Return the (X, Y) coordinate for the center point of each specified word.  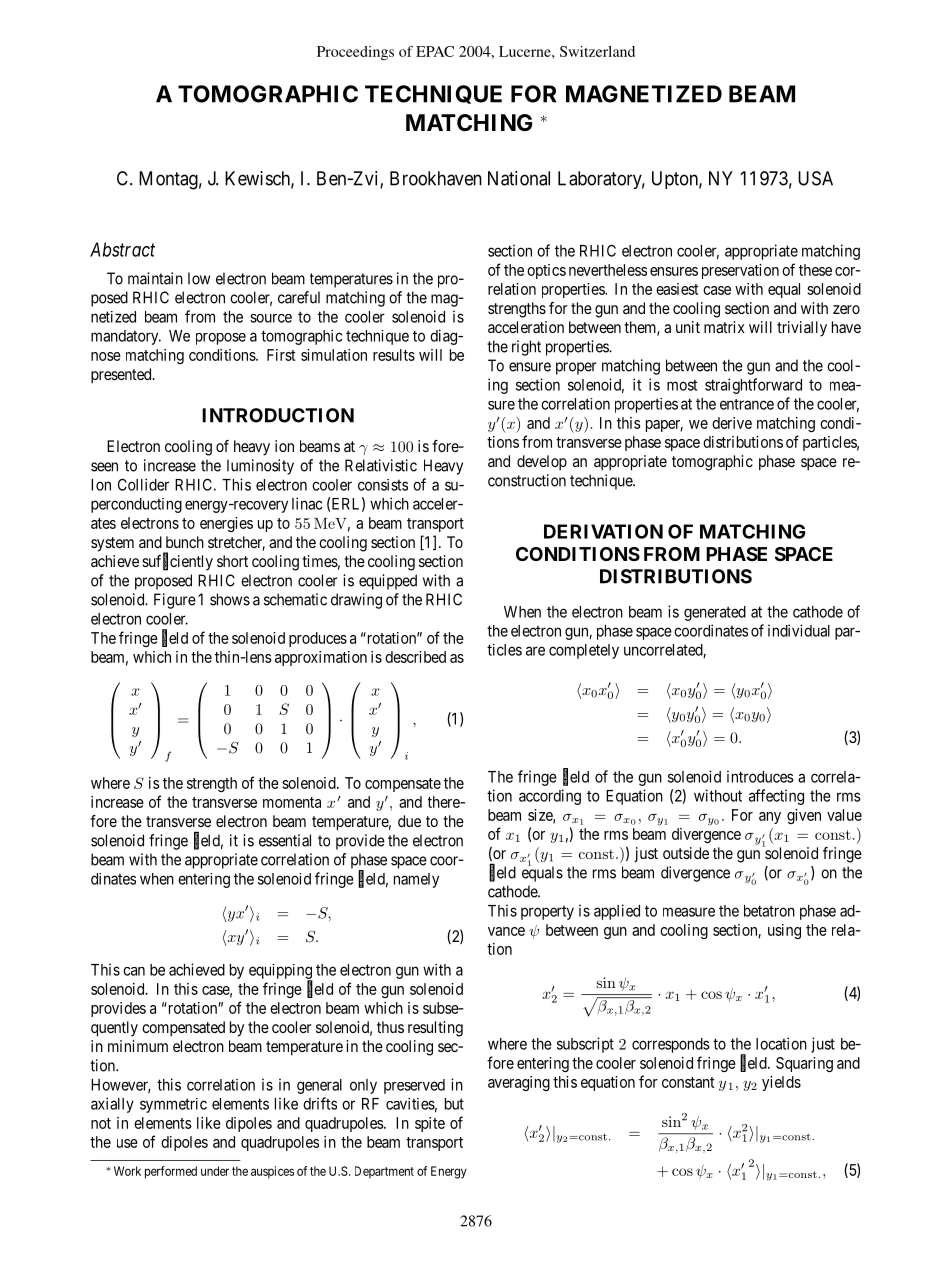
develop (542, 463)
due (409, 821)
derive (732, 423)
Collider (143, 484)
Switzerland (597, 51)
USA (815, 178)
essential (285, 840)
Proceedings (355, 53)
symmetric (173, 1105)
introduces (760, 776)
